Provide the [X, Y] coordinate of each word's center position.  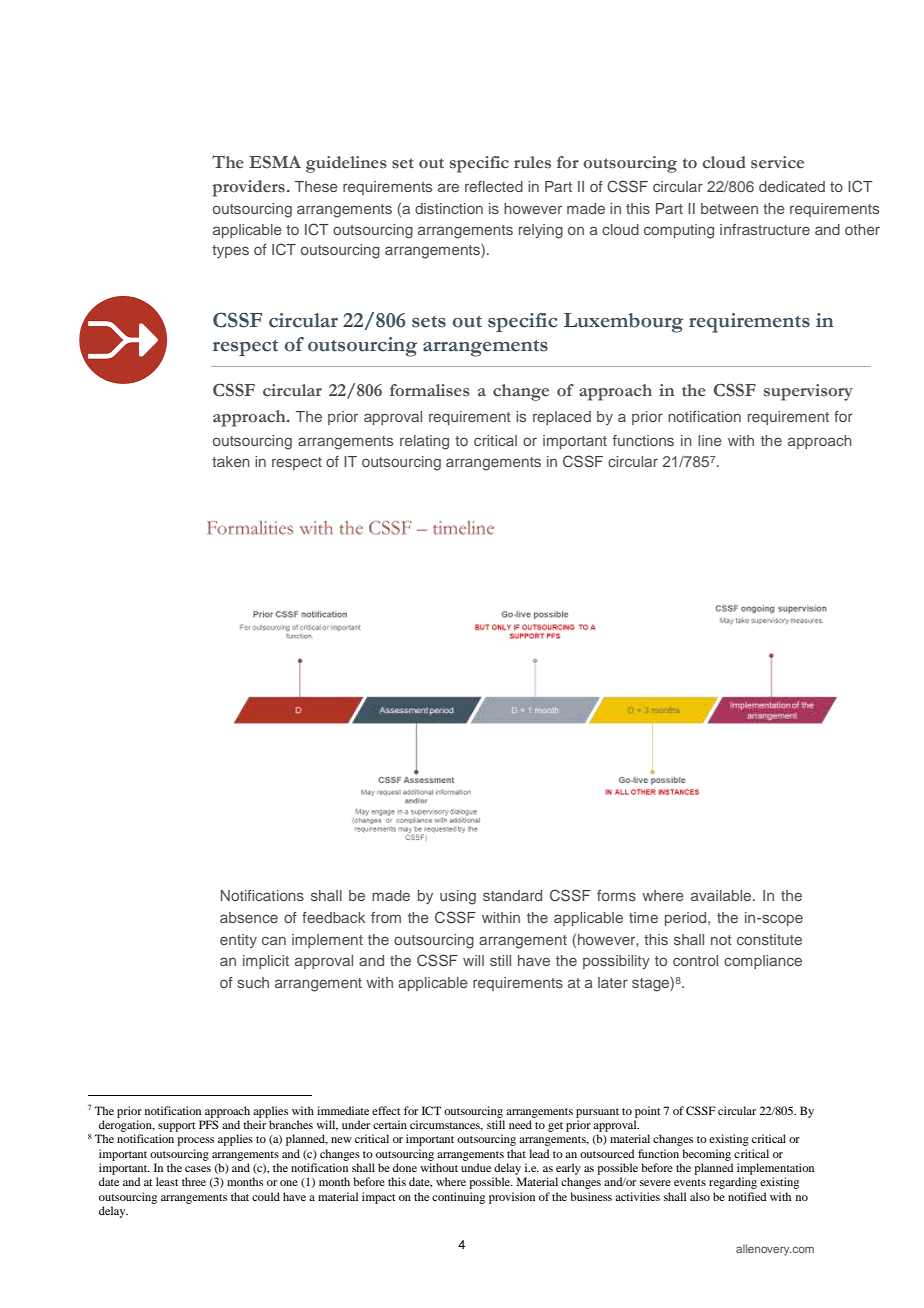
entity [238, 941]
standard [512, 895]
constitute [769, 939]
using [458, 897]
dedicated [792, 186]
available [721, 895]
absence [249, 917]
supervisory [808, 392]
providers [248, 188]
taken [231, 461]
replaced [562, 418]
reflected [494, 186]
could [266, 1196]
